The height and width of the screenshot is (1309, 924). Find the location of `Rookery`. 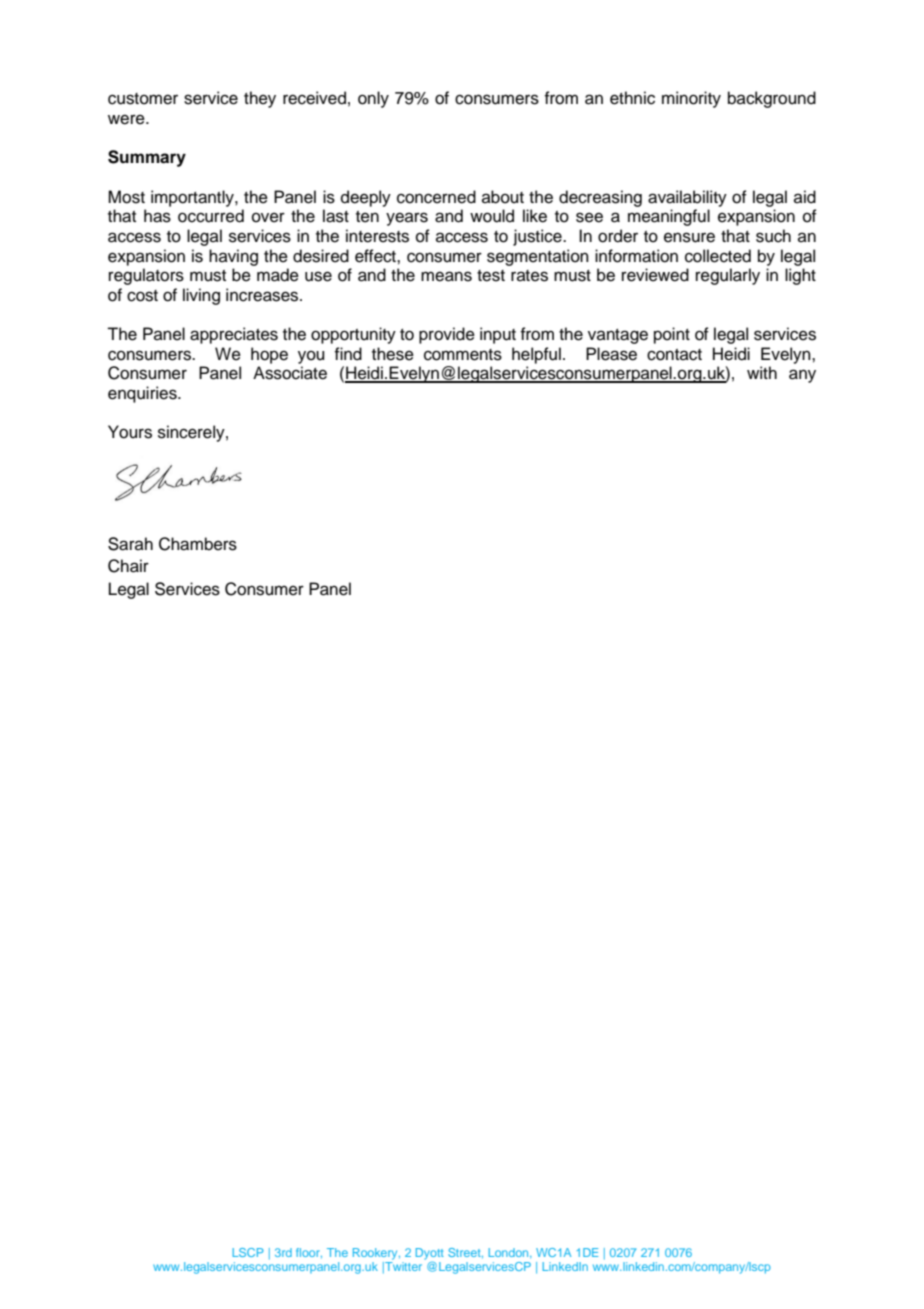

Rookery is located at coordinates (376, 1254).
